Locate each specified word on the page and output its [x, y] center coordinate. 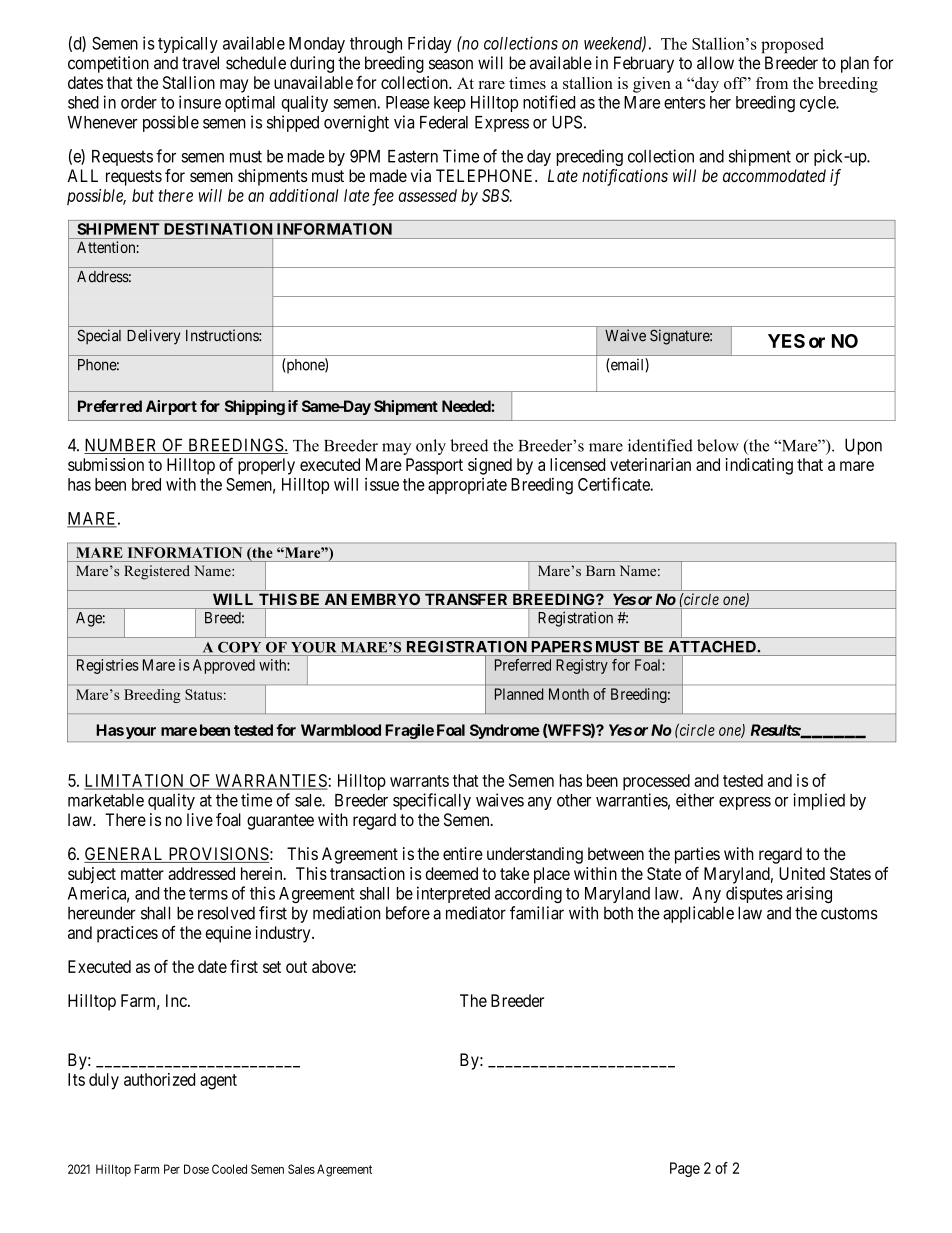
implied [819, 801]
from [772, 83]
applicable [698, 914]
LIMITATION [135, 781]
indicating [759, 466]
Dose [196, 1169]
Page [685, 1169]
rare [492, 85]
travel [200, 63]
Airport [171, 407]
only [431, 447]
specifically [432, 801]
